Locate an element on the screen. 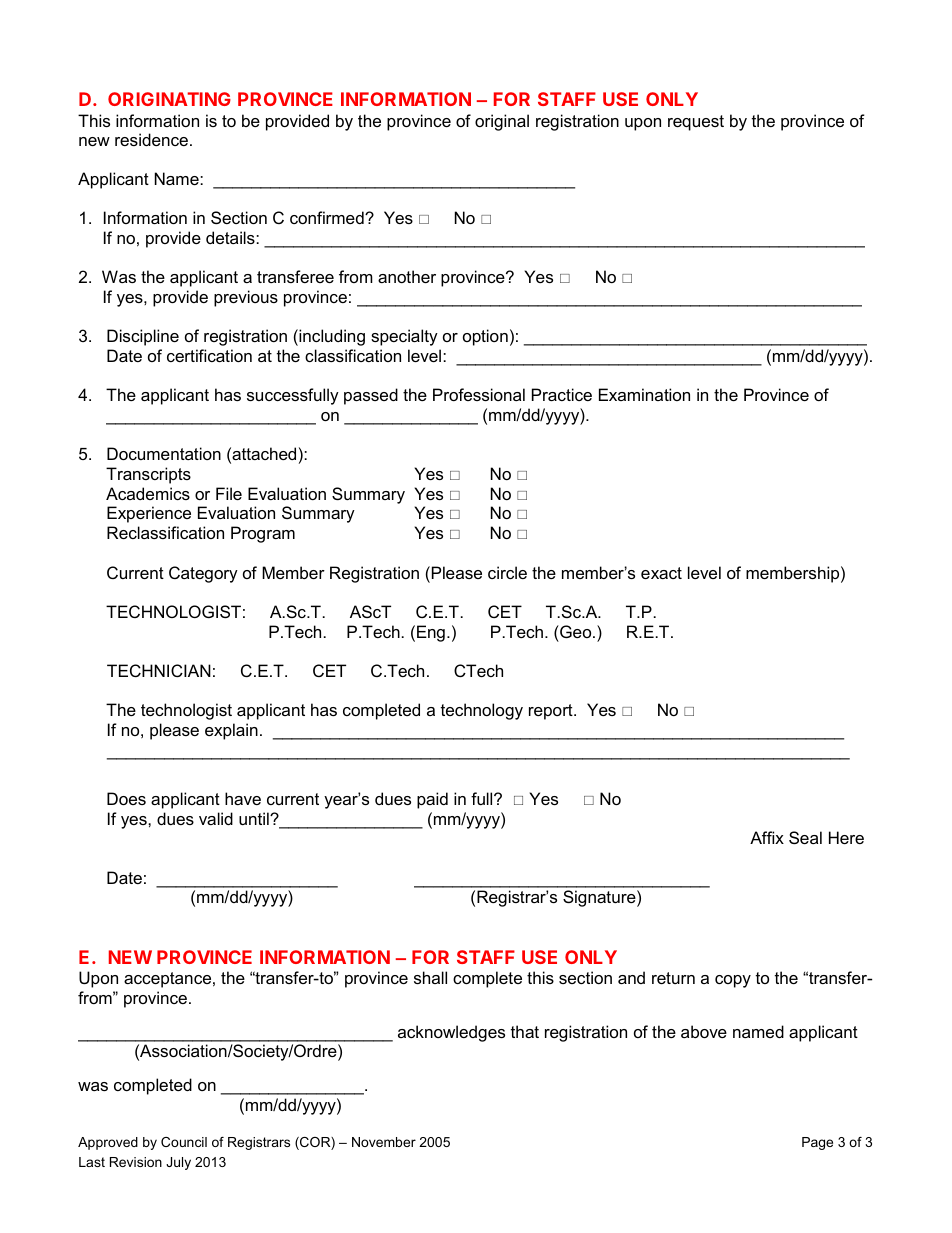  Category is located at coordinates (203, 574).
